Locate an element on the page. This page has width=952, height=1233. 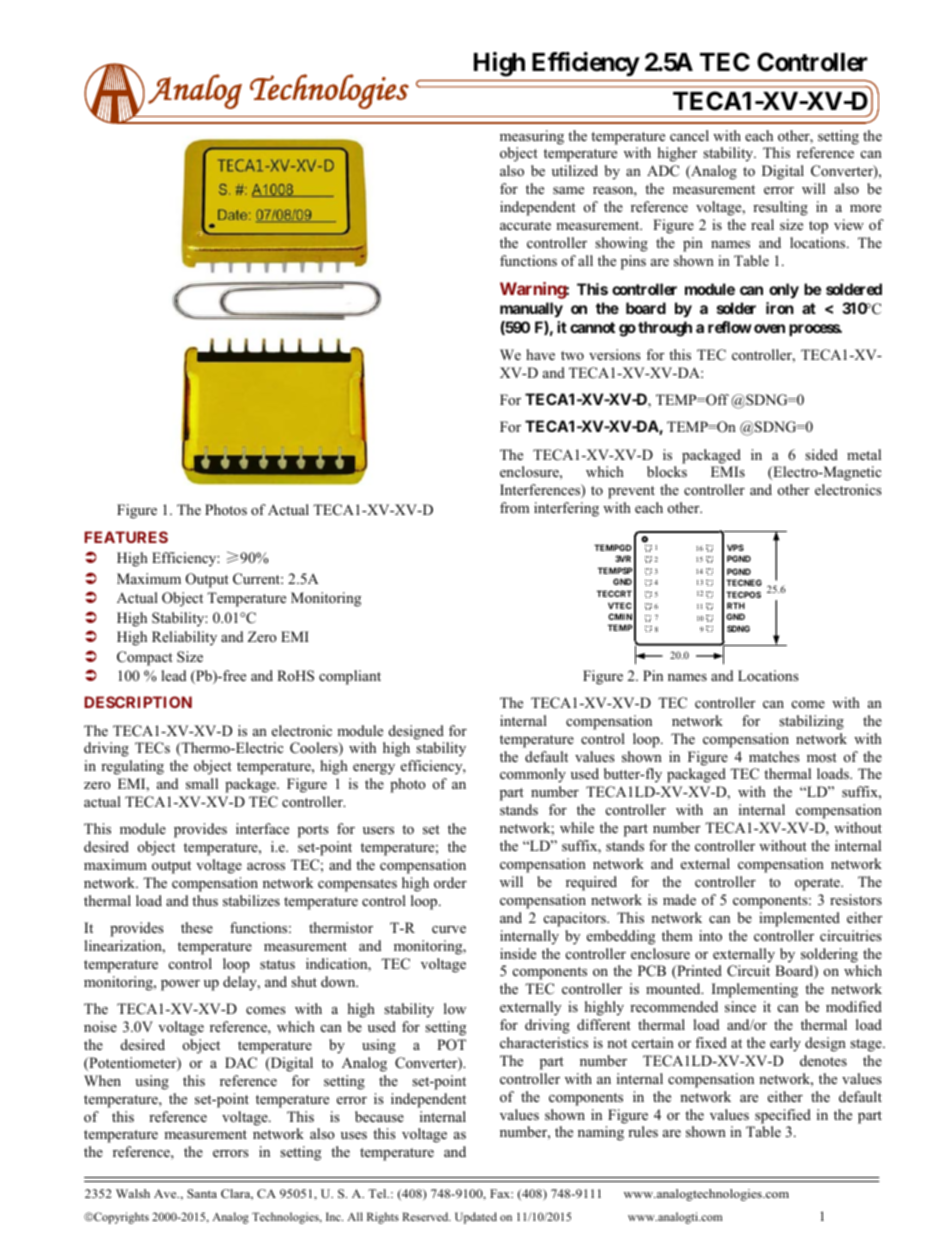
these is located at coordinates (197, 927).
